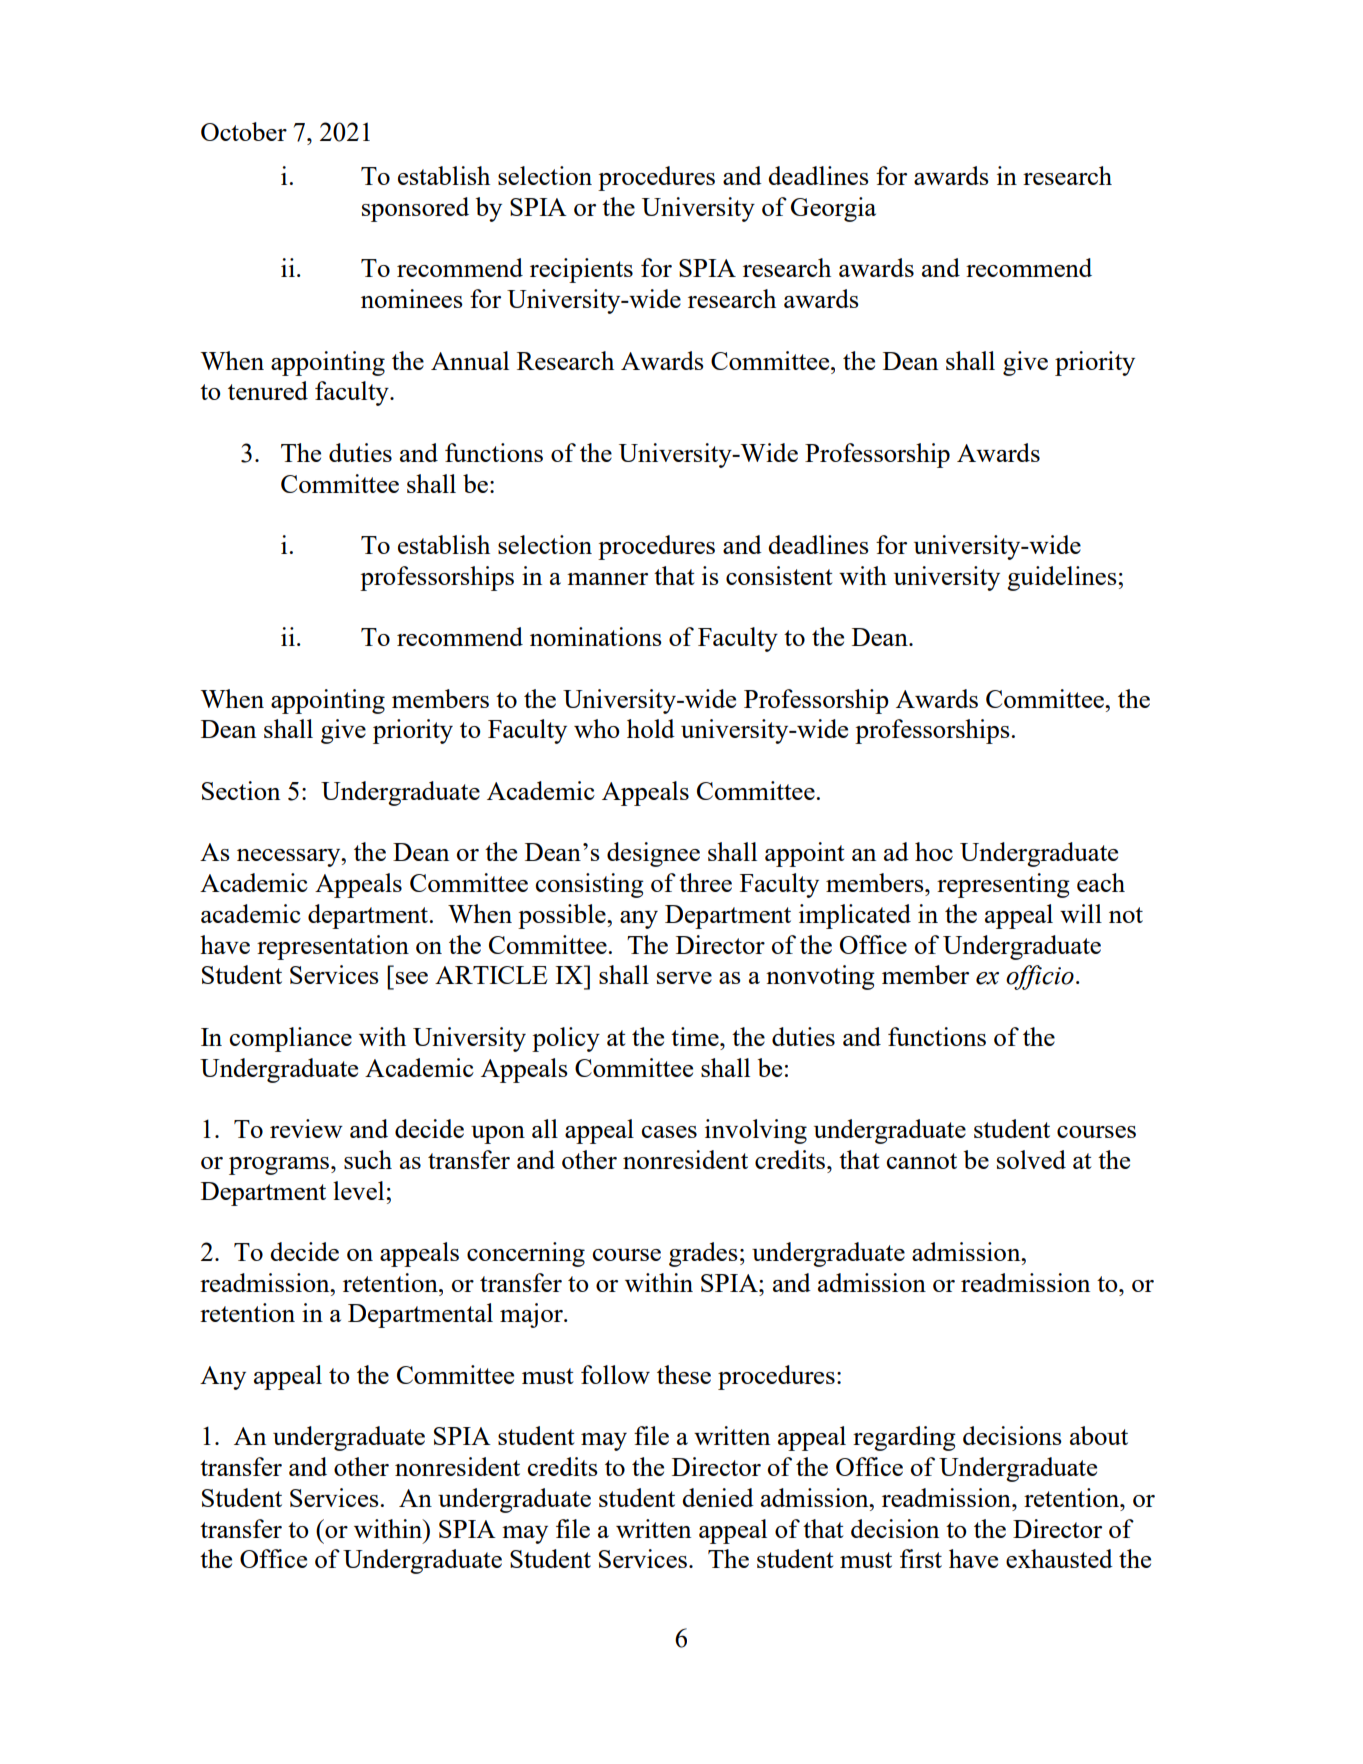  Describe the element at coordinates (1003, 885) in the screenshot. I see `representing` at that location.
